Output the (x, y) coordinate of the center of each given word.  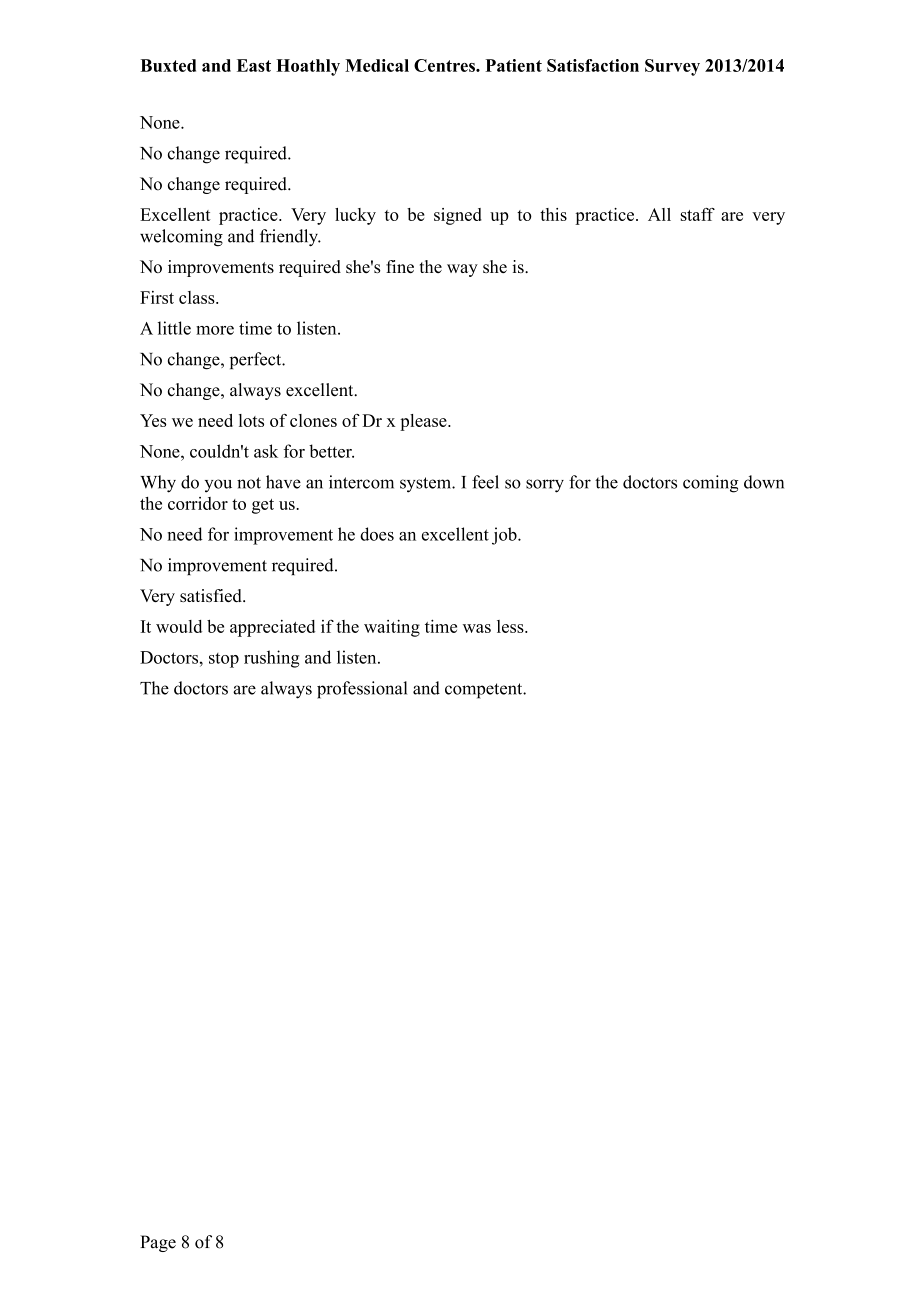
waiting (392, 628)
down (764, 482)
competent (485, 691)
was (477, 628)
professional (362, 690)
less (511, 626)
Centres (445, 65)
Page (158, 1243)
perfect (257, 360)
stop (224, 660)
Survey (672, 67)
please (424, 422)
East (254, 65)
